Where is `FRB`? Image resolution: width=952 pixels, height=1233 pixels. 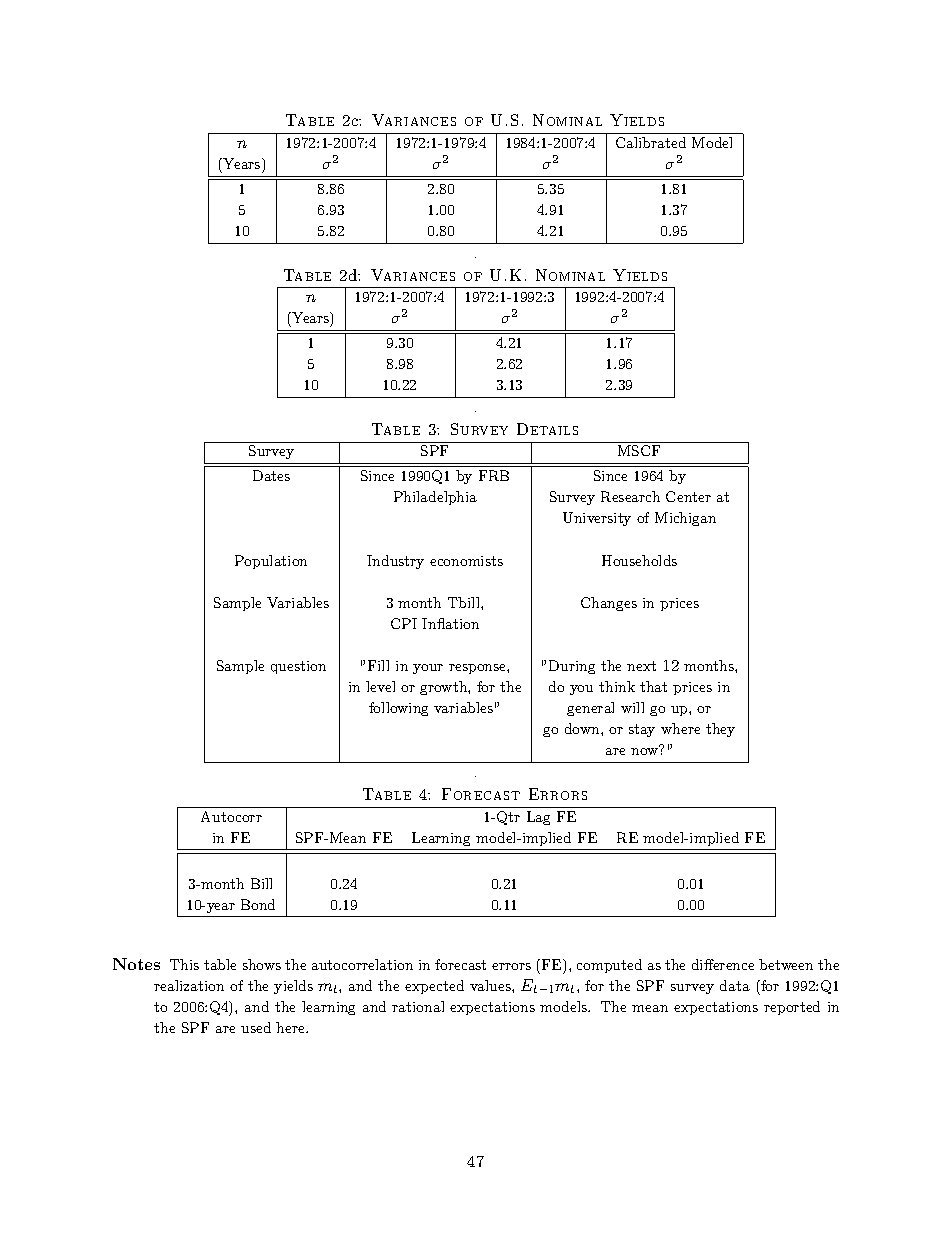 FRB is located at coordinates (494, 475).
